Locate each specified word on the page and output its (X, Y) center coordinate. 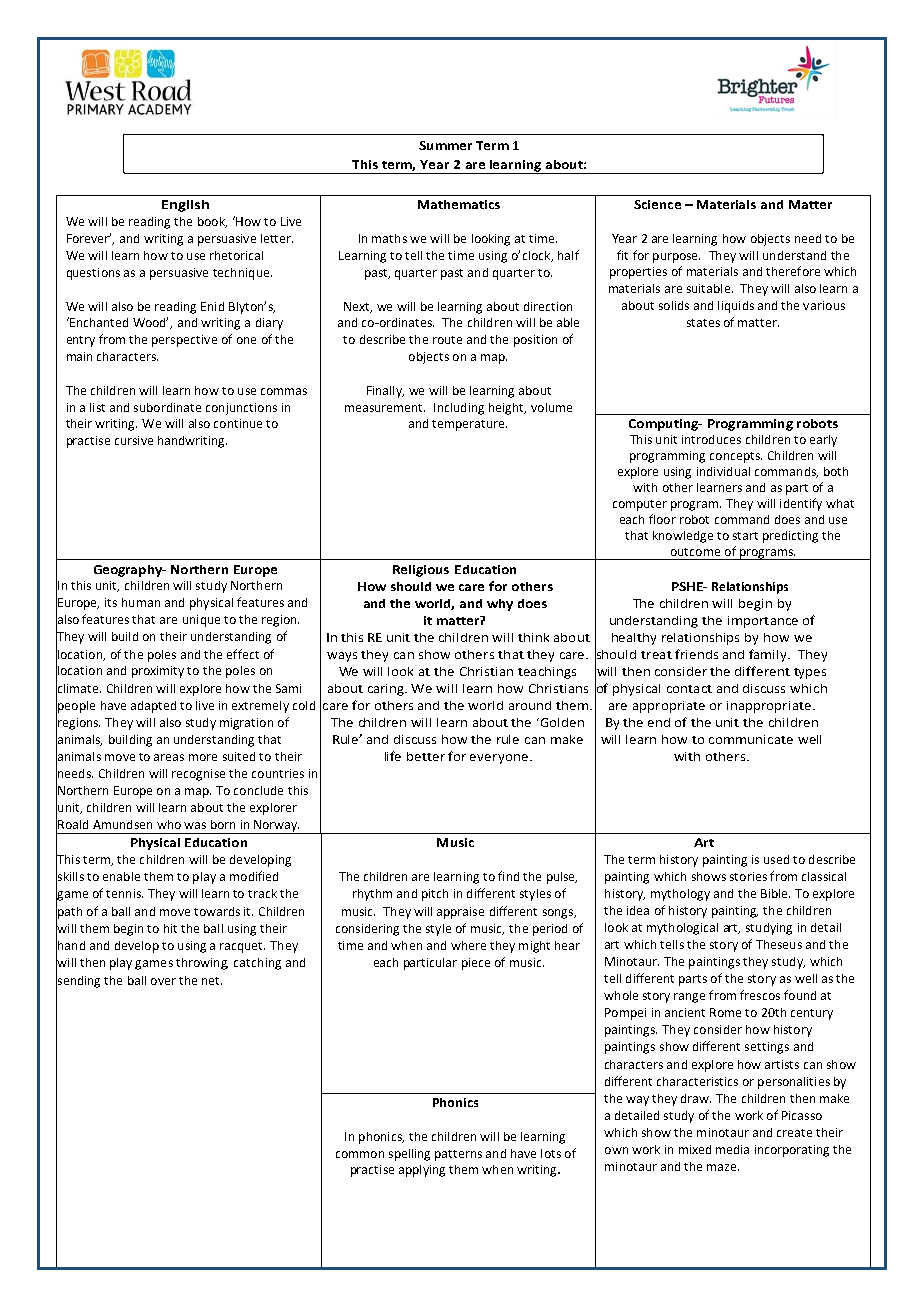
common (360, 1154)
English (185, 206)
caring (387, 690)
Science (657, 204)
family (769, 655)
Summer (445, 145)
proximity (158, 672)
